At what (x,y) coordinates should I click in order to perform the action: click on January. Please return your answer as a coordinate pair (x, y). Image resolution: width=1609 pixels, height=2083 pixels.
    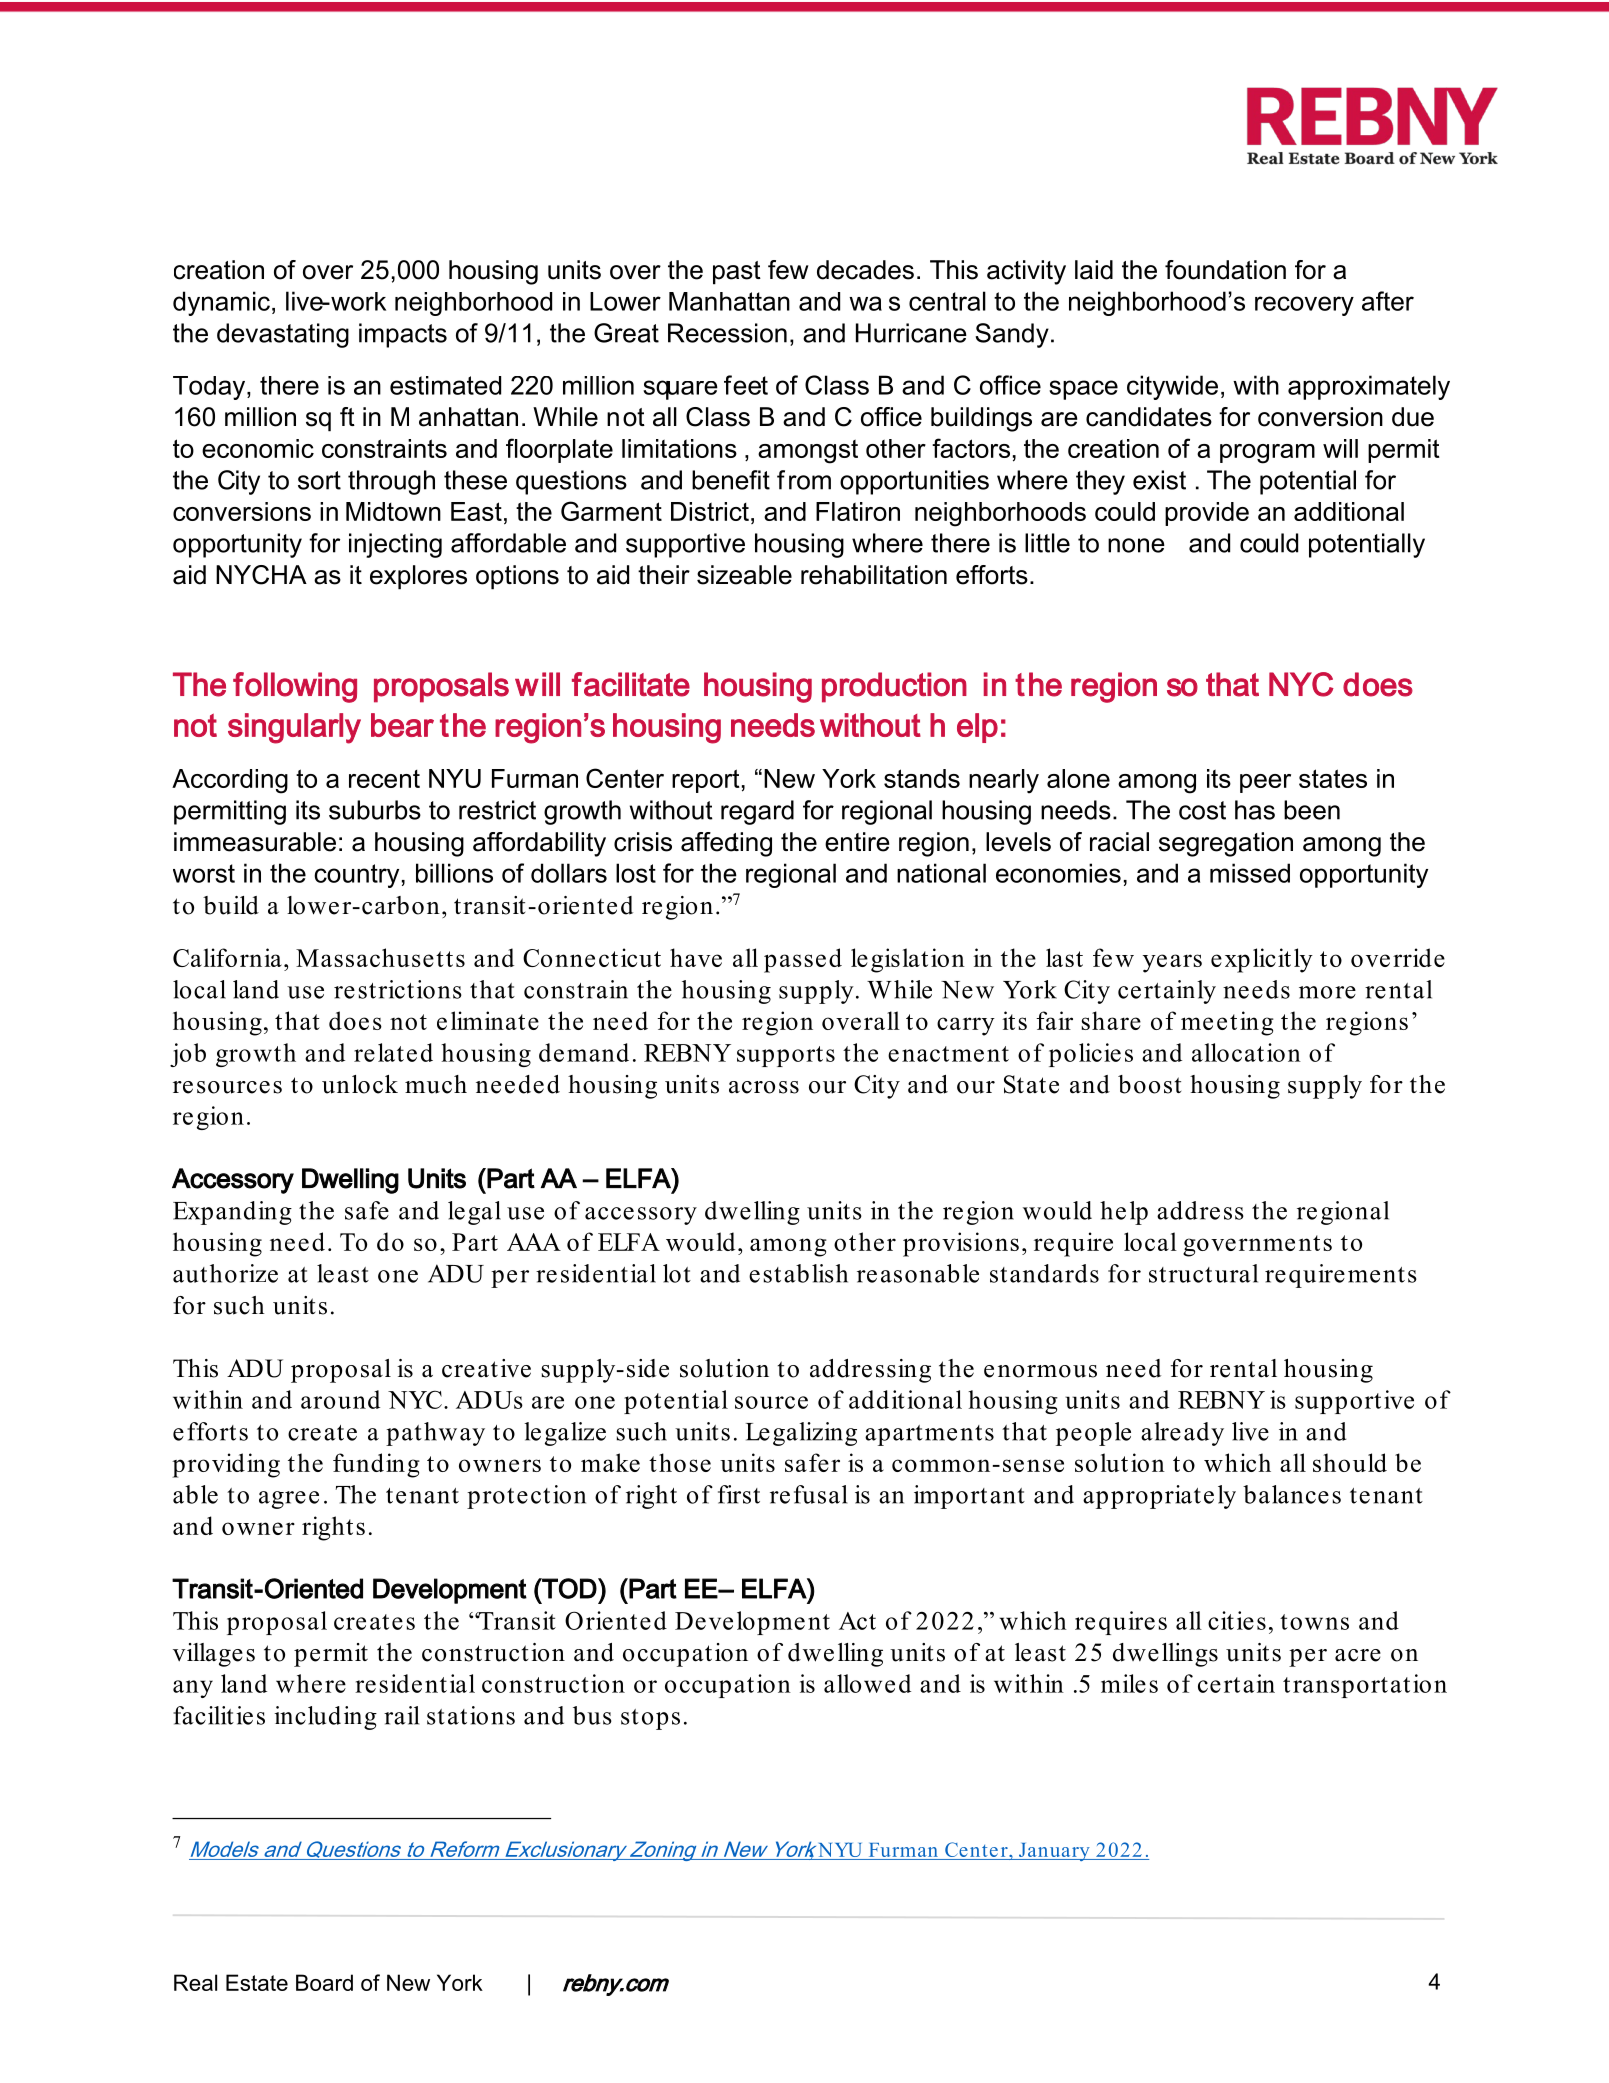
    Looking at the image, I should click on (1054, 1852).
